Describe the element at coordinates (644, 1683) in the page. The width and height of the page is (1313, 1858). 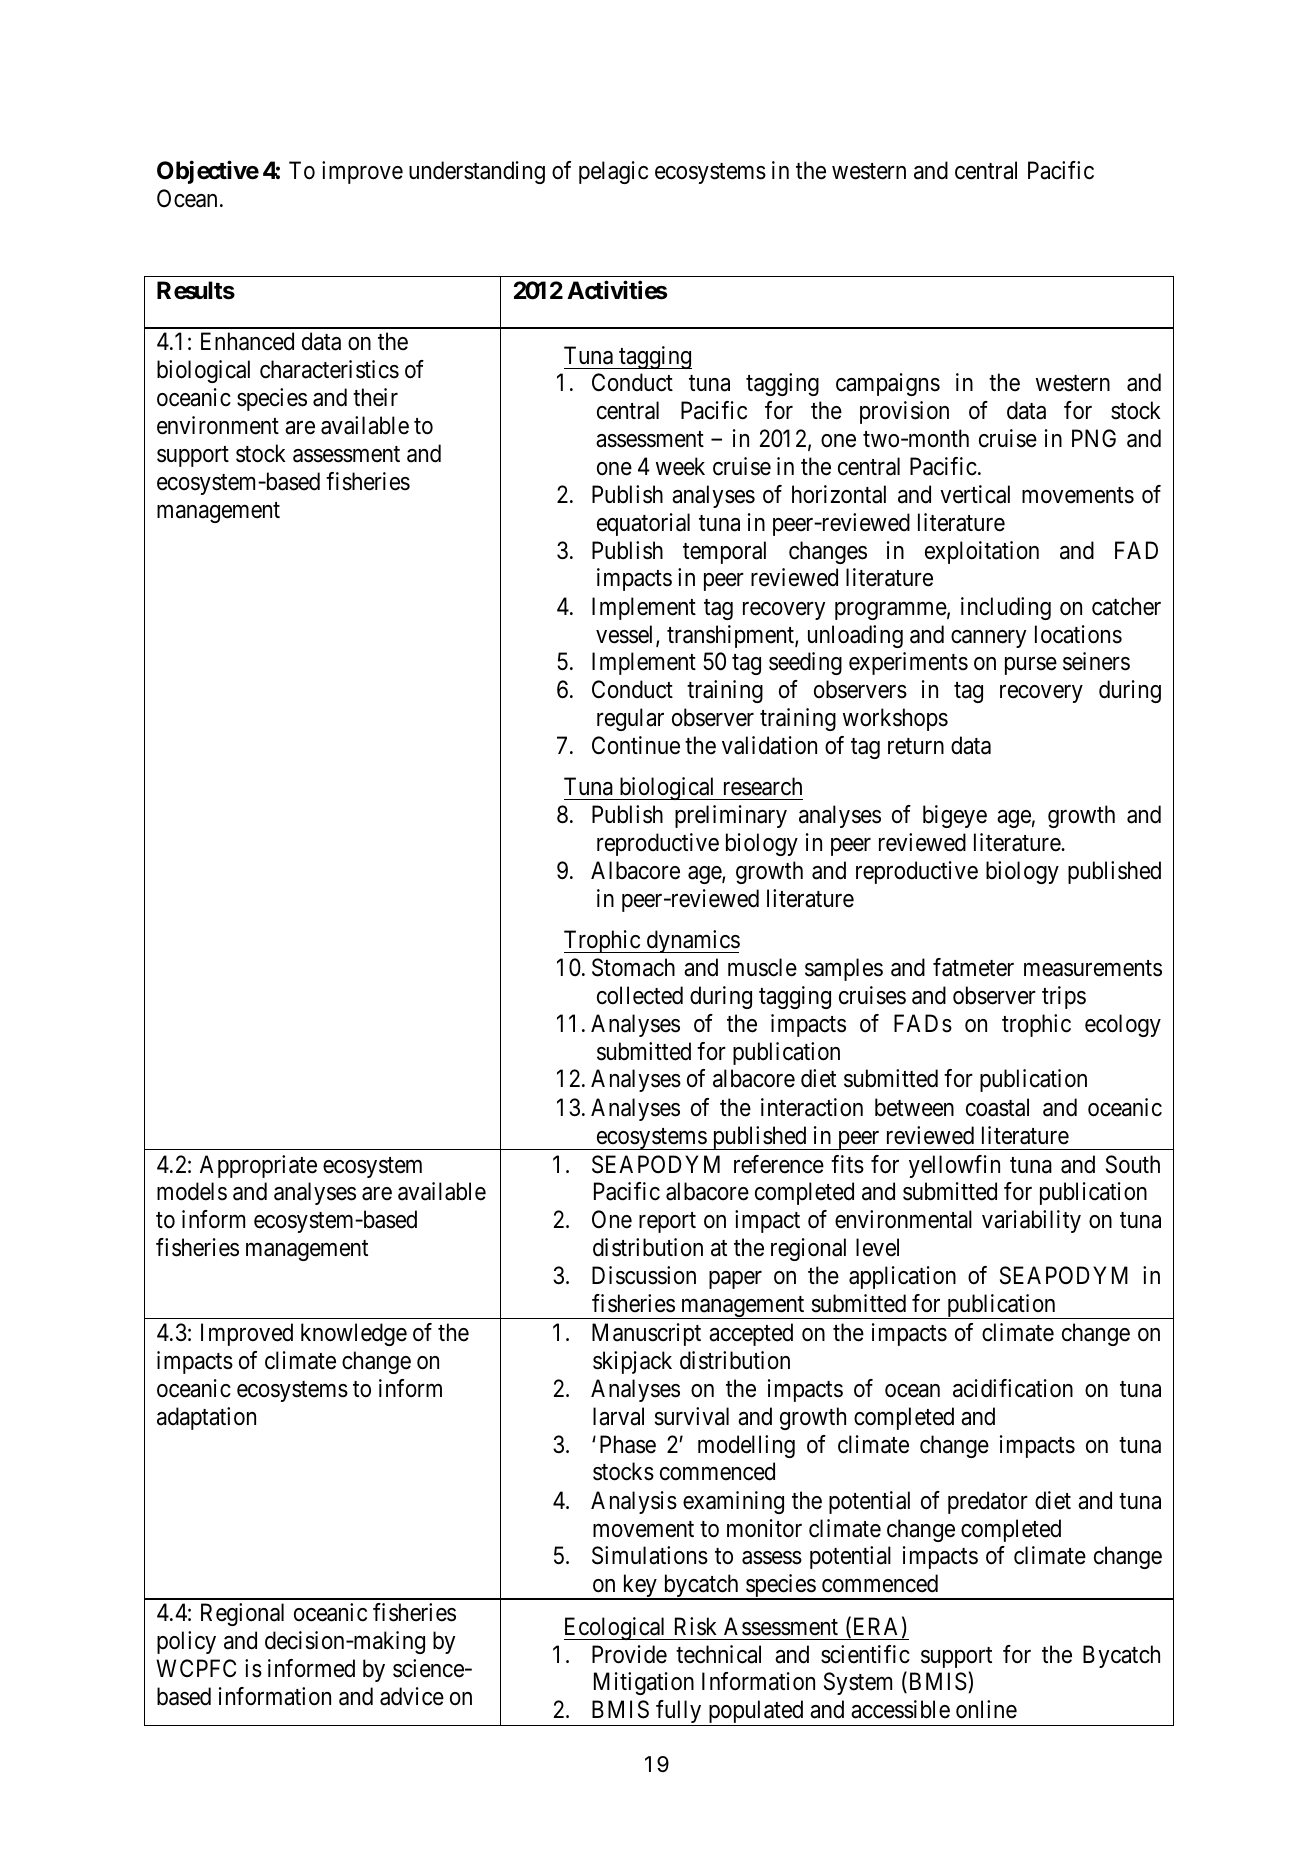
I see `Mitigation` at that location.
